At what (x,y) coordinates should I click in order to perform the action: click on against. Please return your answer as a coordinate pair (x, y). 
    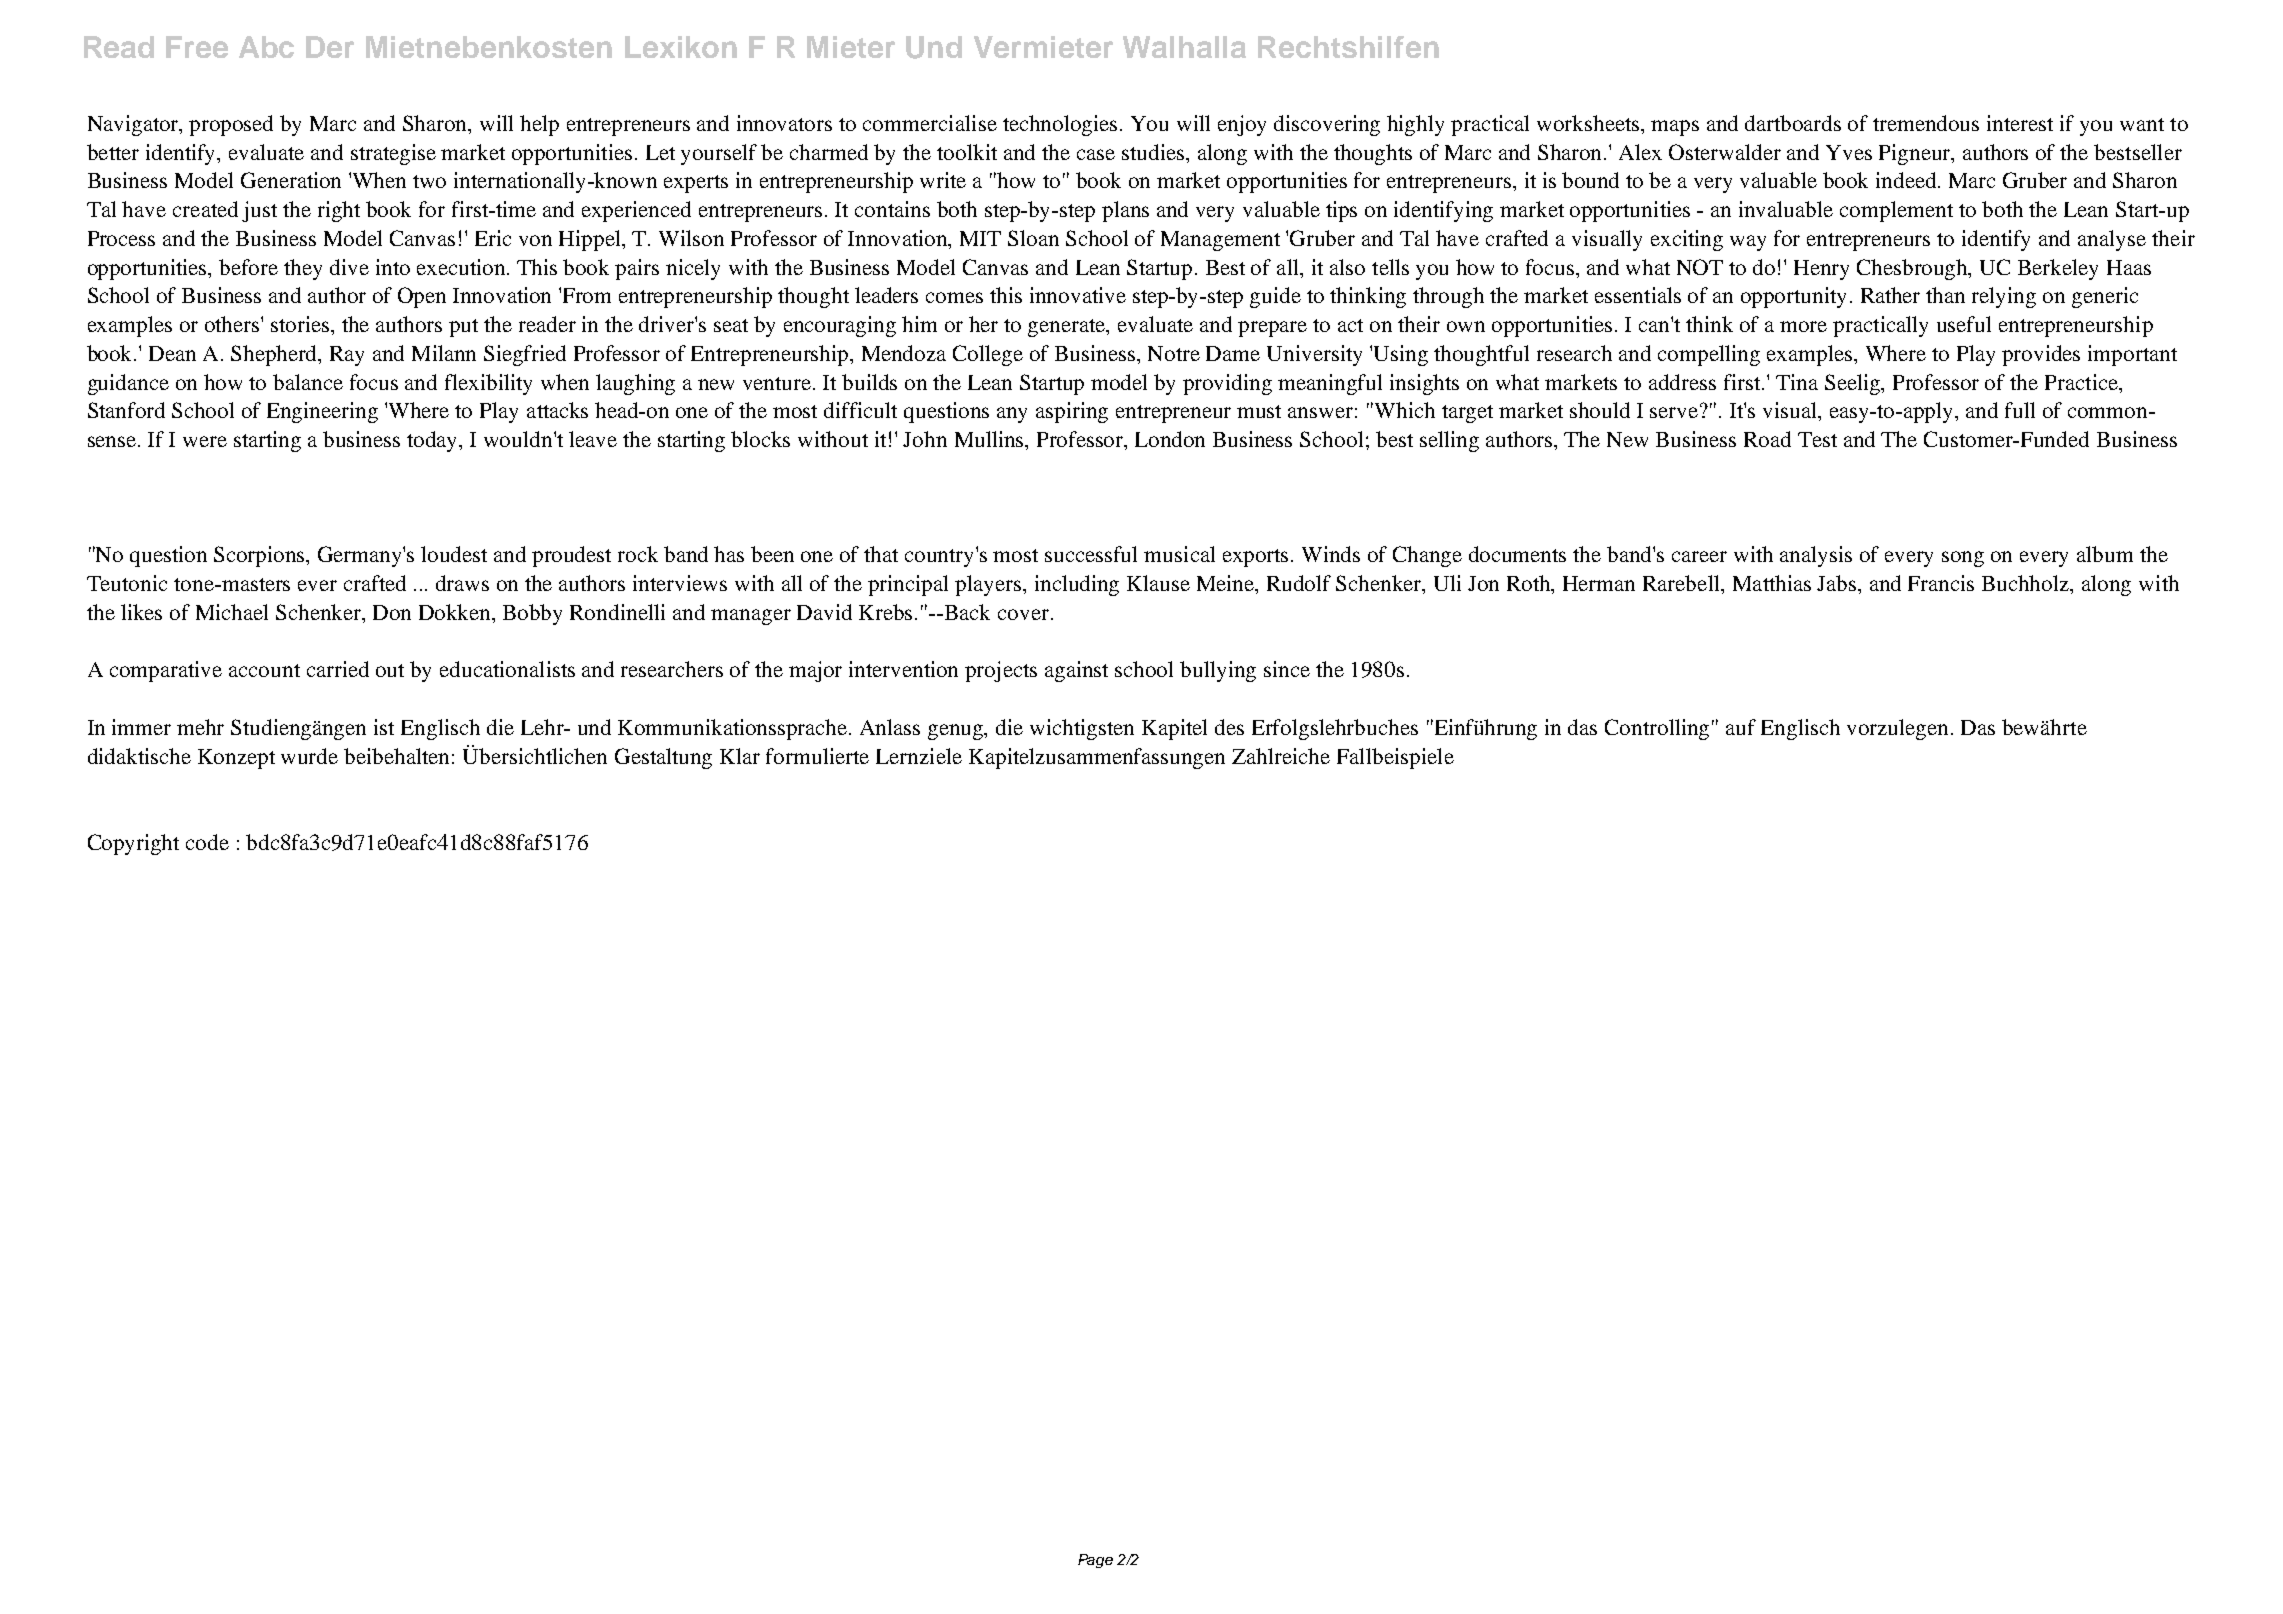
    Looking at the image, I should click on (1076, 671).
